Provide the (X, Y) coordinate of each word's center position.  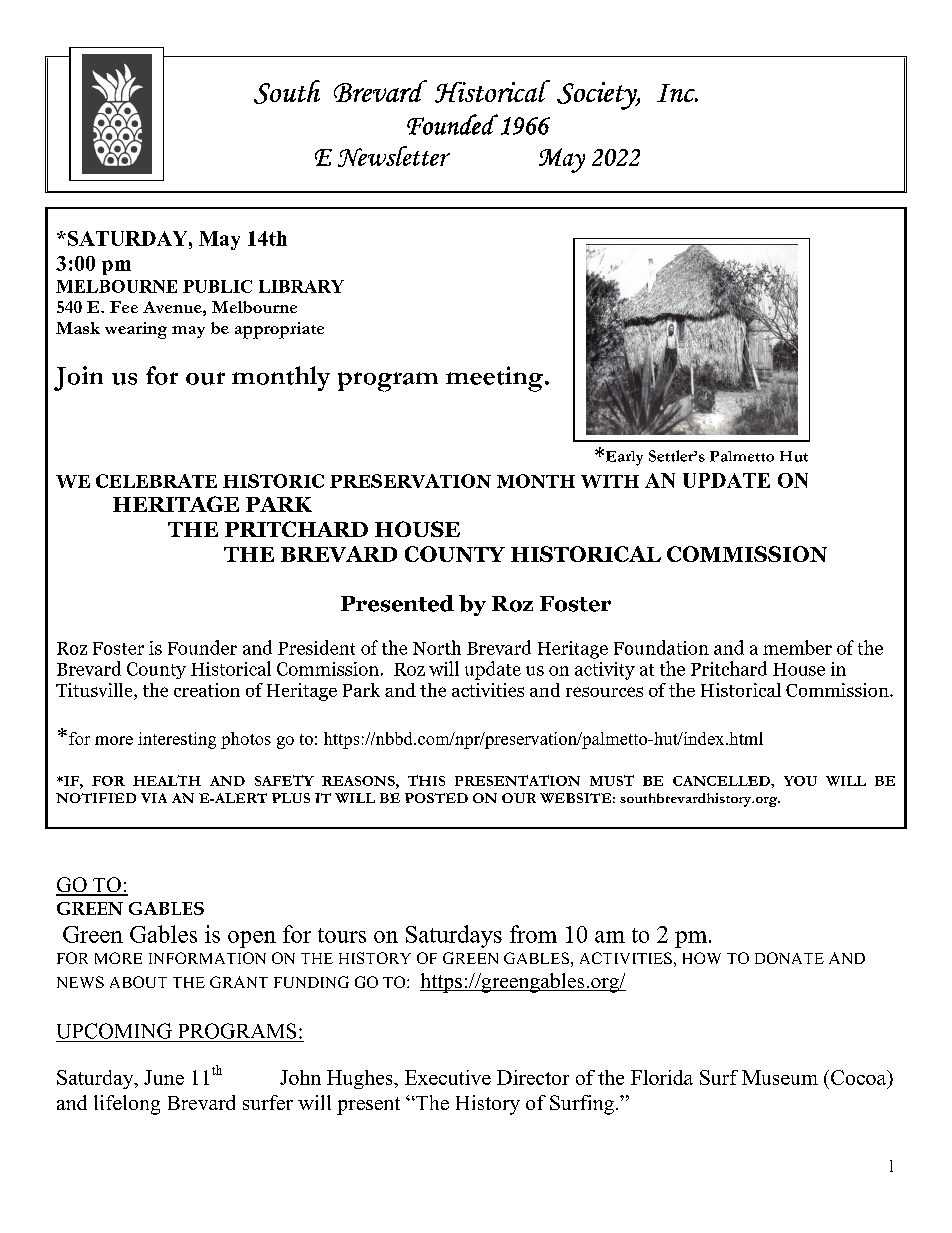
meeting (494, 379)
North (437, 647)
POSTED (436, 798)
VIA (154, 798)
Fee (124, 307)
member (797, 647)
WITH (610, 481)
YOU (800, 781)
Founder (202, 647)
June (164, 1077)
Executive (448, 1077)
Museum (780, 1077)
